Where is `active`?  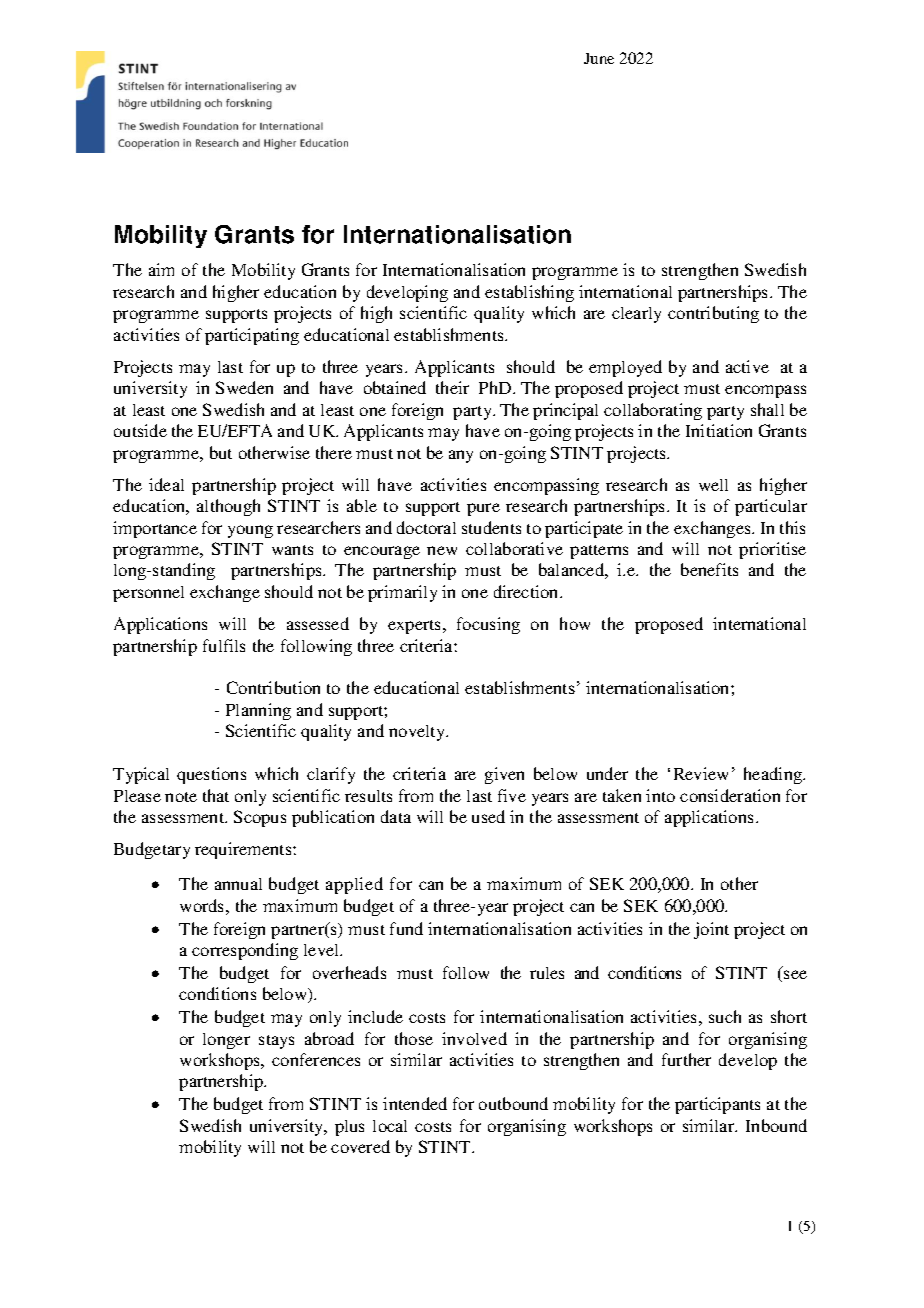 active is located at coordinates (747, 366).
